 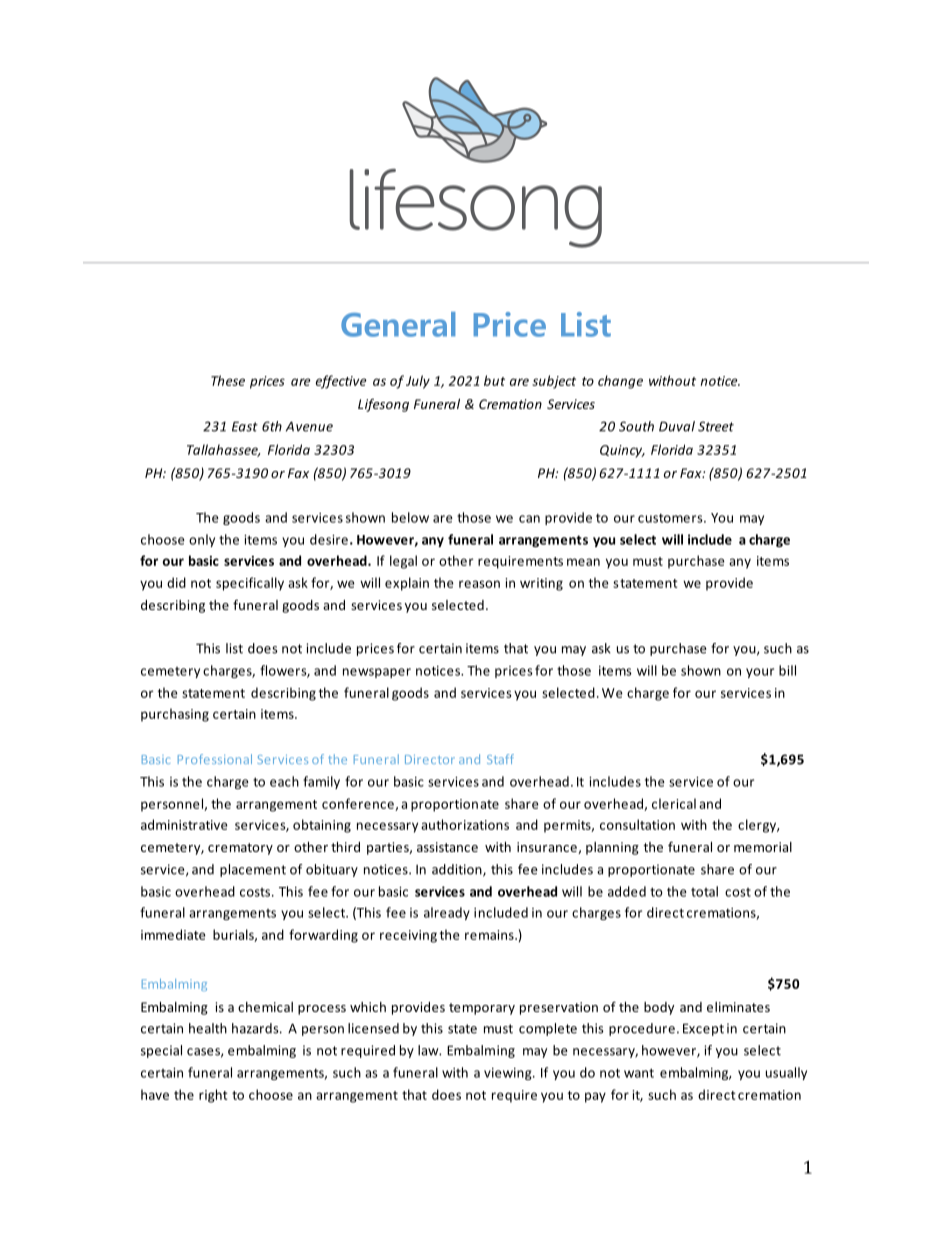 What do you see at coordinates (213, 1096) in the document?
I see `right` at bounding box center [213, 1096].
